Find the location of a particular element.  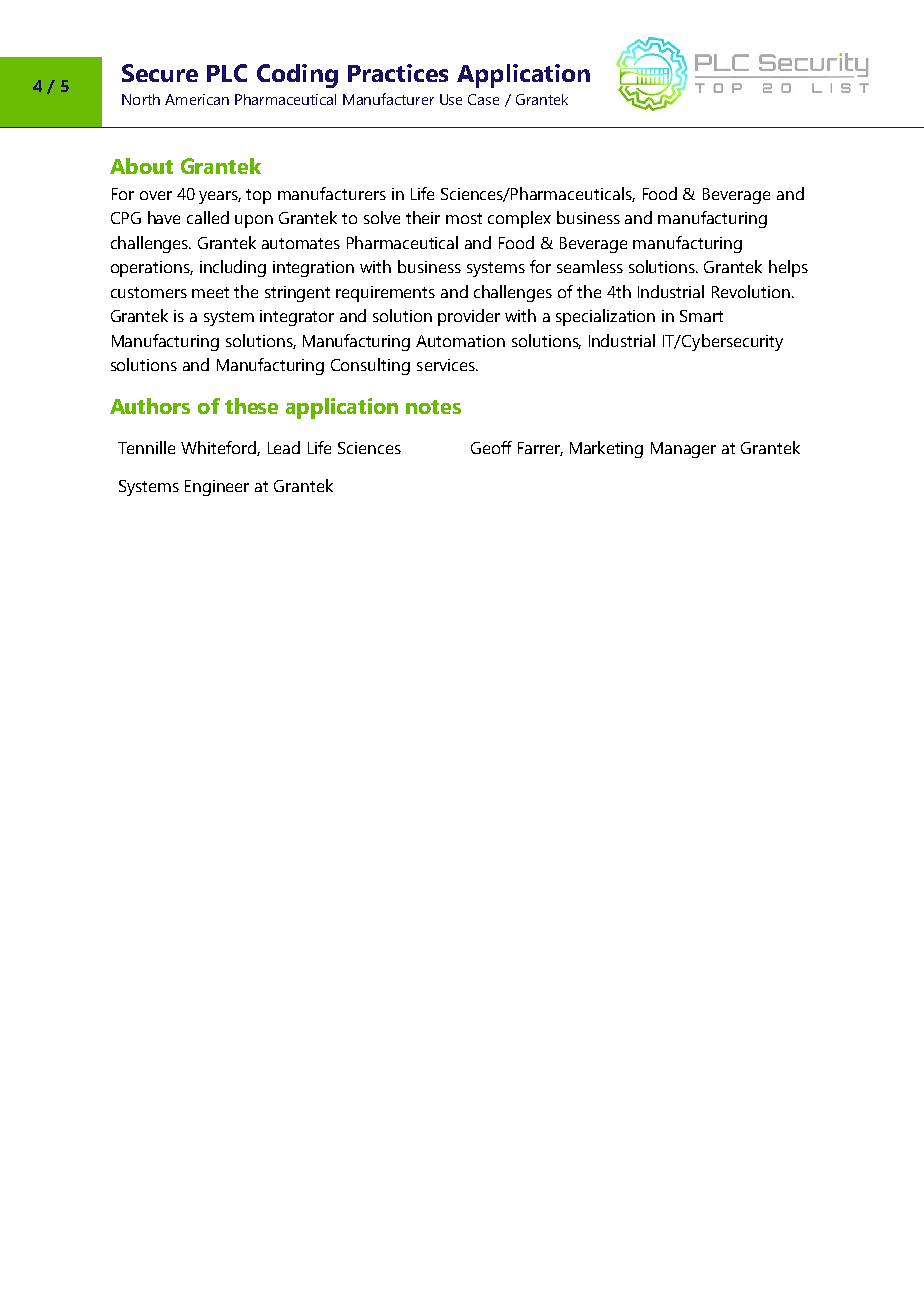

Geoff is located at coordinates (491, 447).
